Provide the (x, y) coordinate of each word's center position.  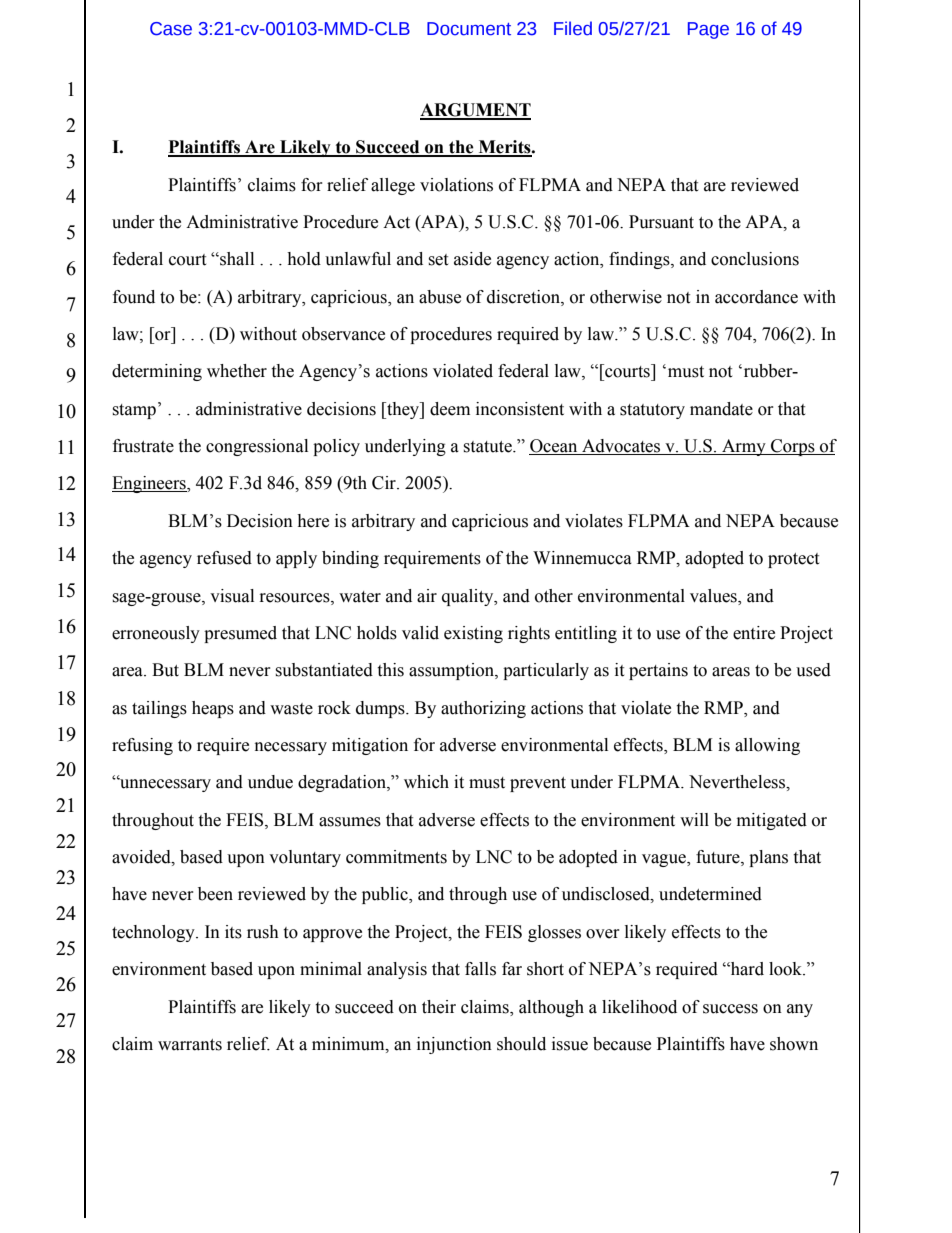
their (439, 1007)
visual (232, 596)
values (714, 596)
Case (171, 29)
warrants (190, 1045)
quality (469, 597)
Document (469, 29)
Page (708, 30)
